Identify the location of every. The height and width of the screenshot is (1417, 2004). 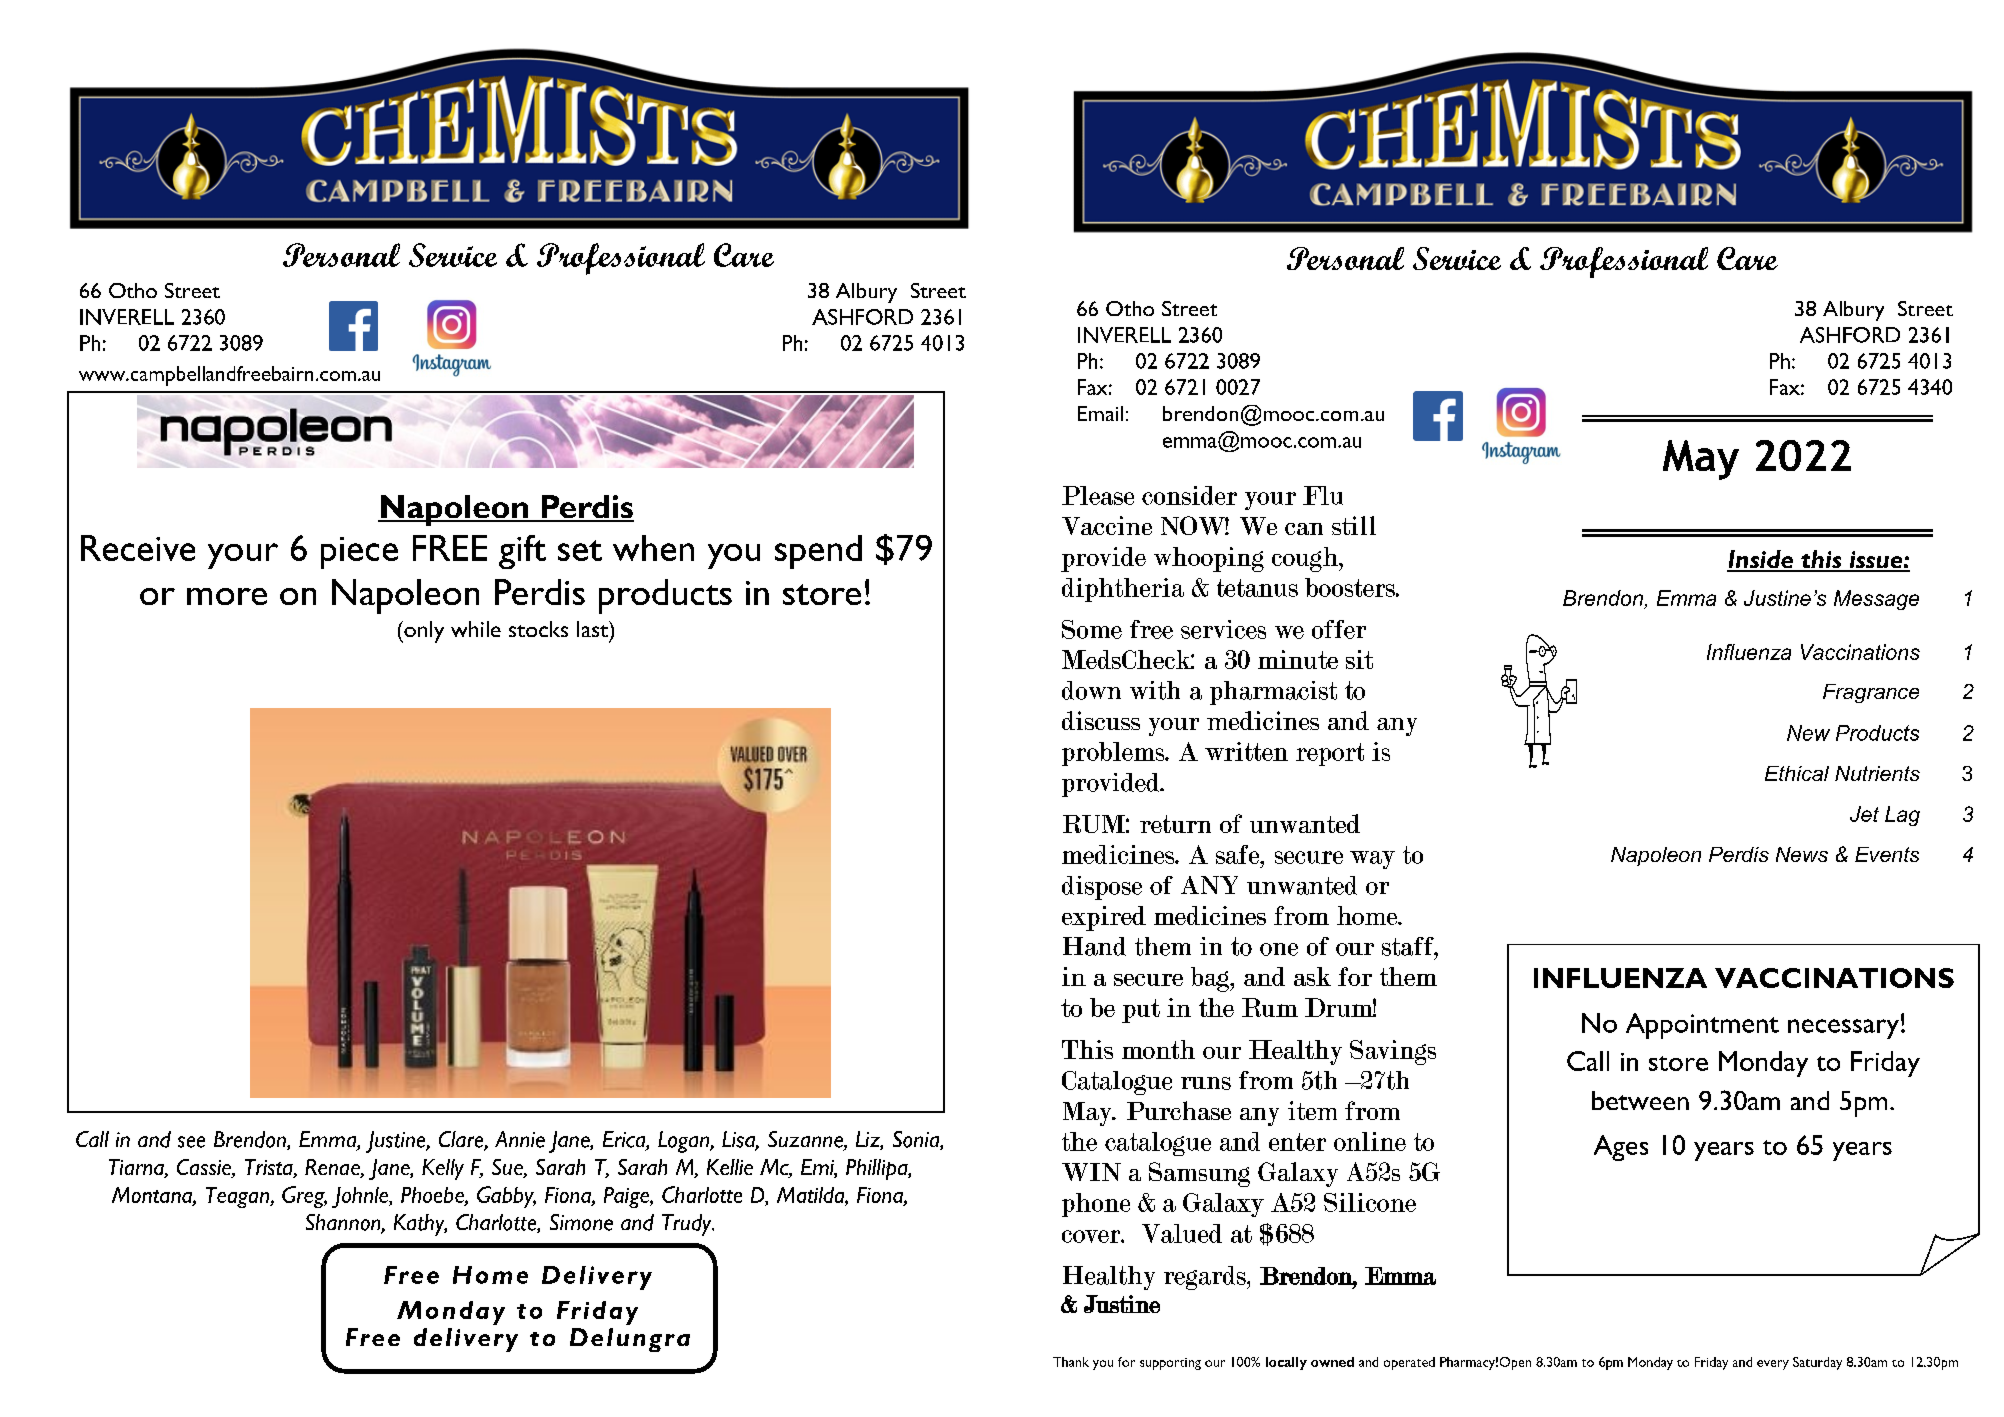
(1773, 1365).
